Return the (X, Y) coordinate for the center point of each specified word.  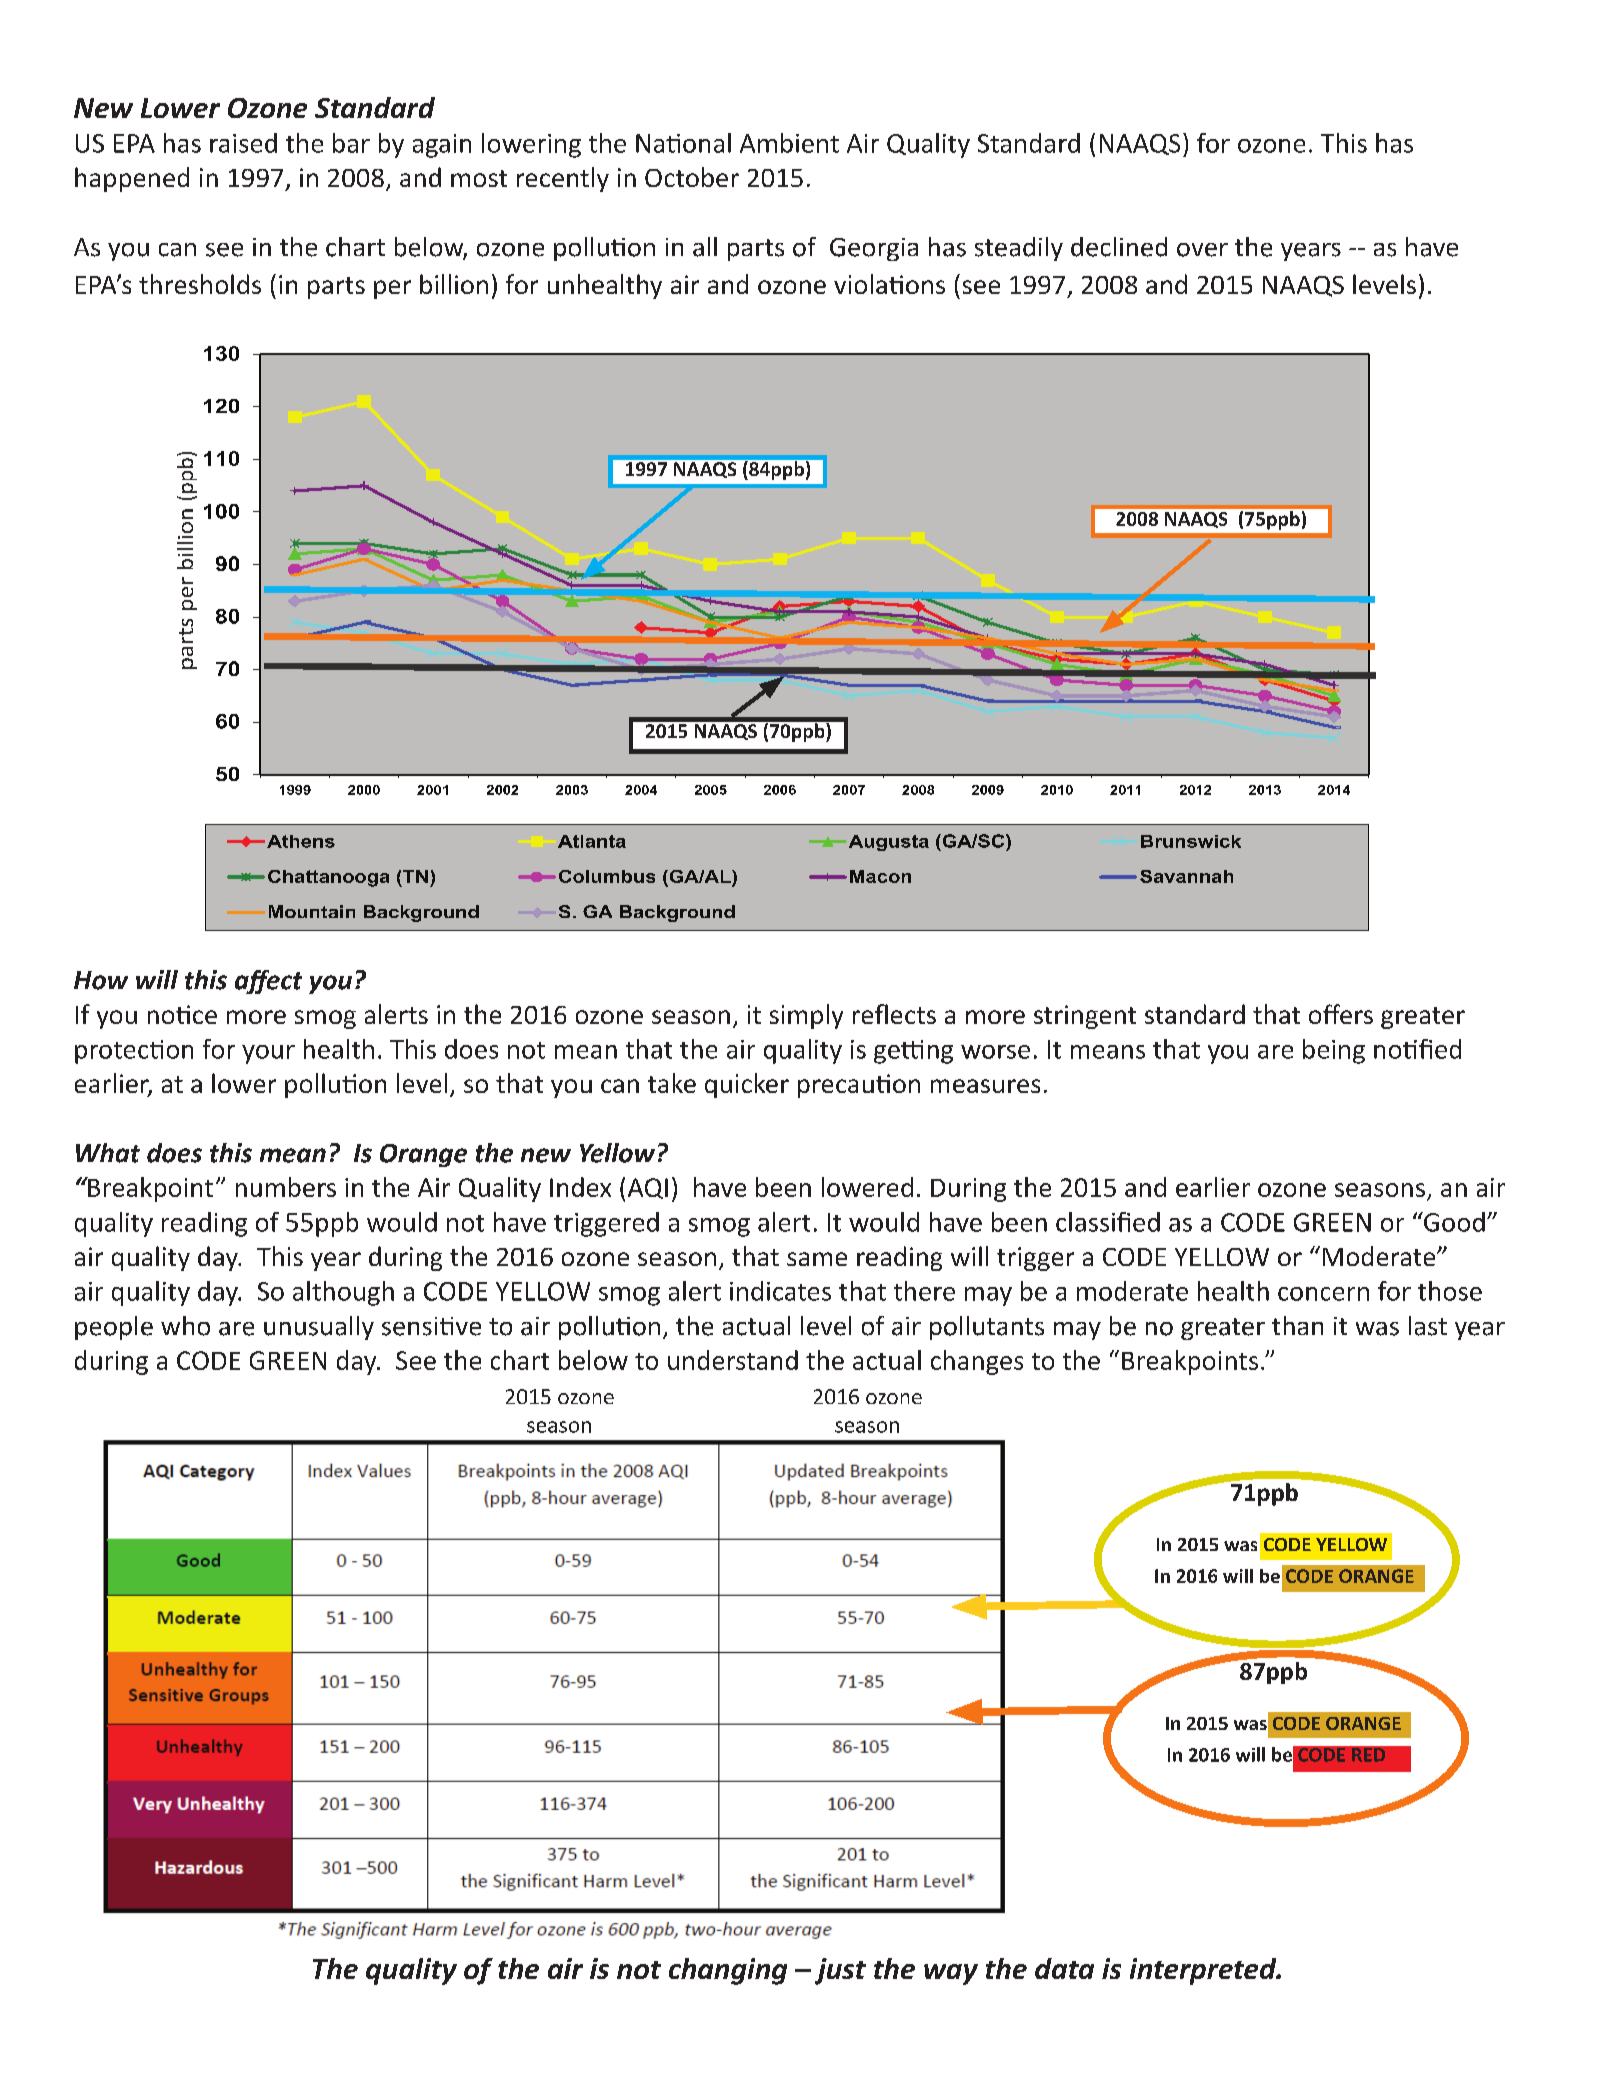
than (1297, 1325)
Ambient (789, 143)
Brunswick (1191, 841)
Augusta (887, 843)
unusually (319, 1328)
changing (728, 1971)
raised (243, 143)
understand (733, 1360)
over (1202, 250)
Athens (301, 841)
